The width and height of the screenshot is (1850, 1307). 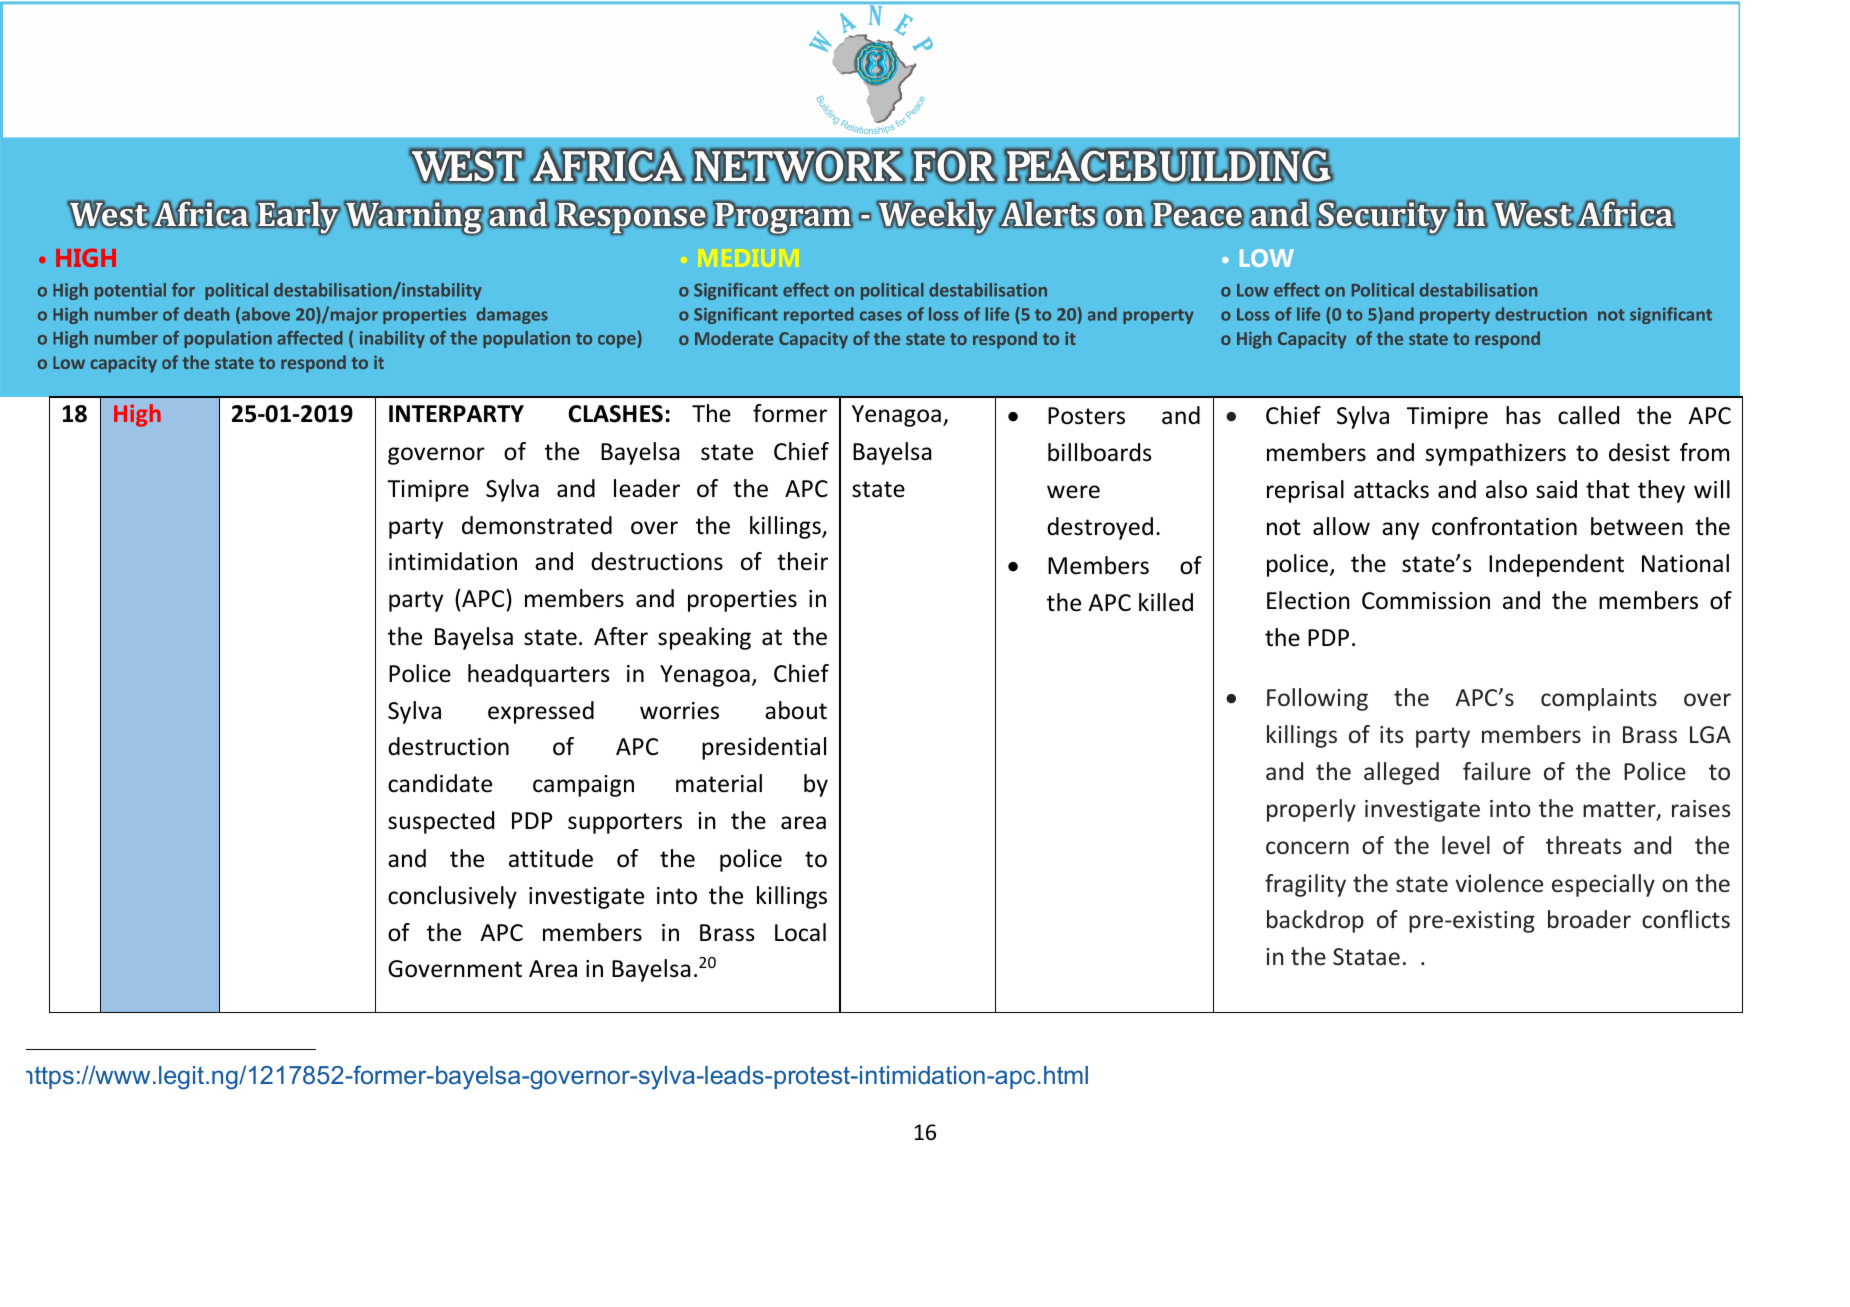 I want to click on headquarters, so click(x=539, y=675).
